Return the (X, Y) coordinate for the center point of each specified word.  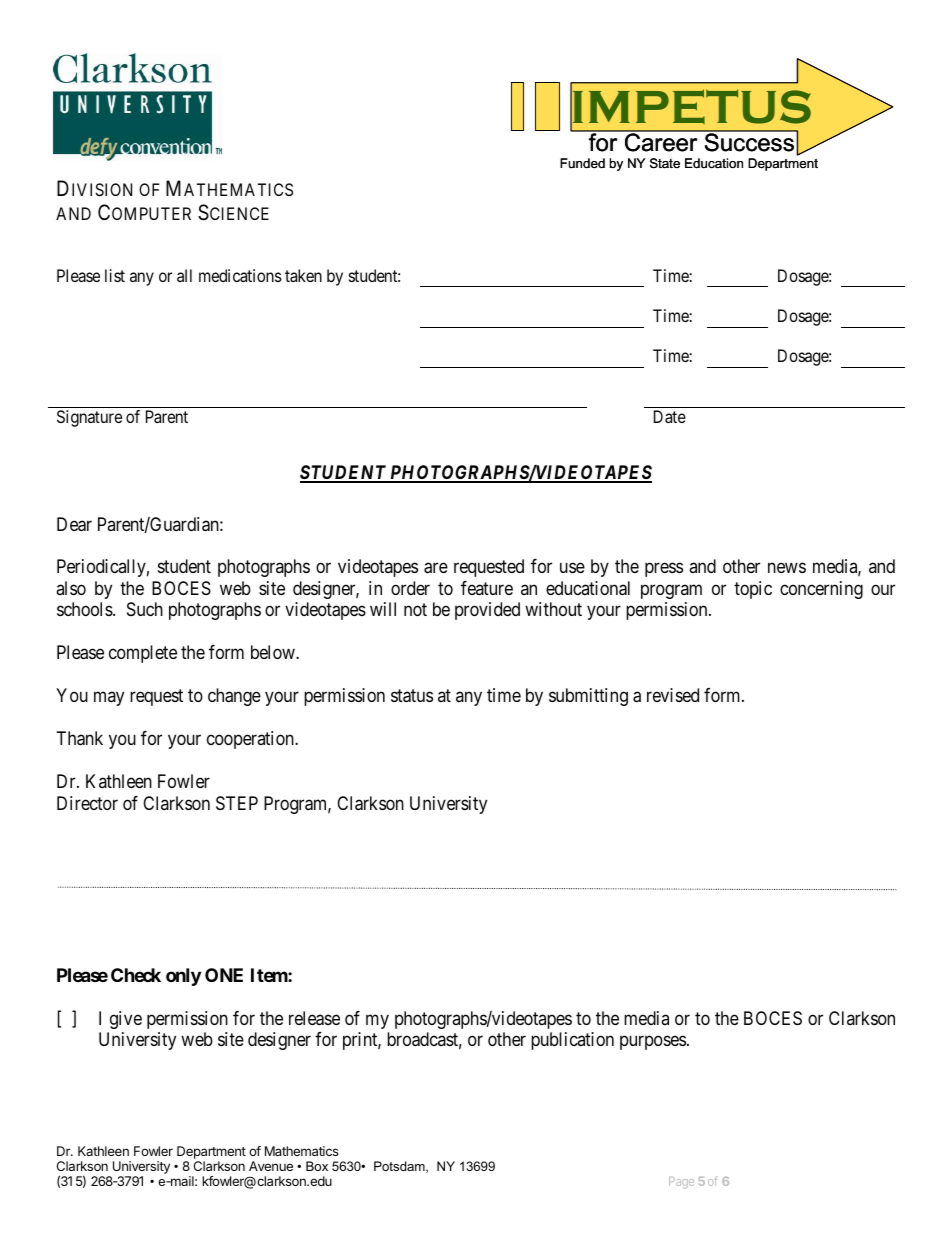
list (115, 275)
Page (681, 1183)
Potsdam (400, 1167)
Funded (582, 163)
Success (749, 141)
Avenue (271, 1166)
